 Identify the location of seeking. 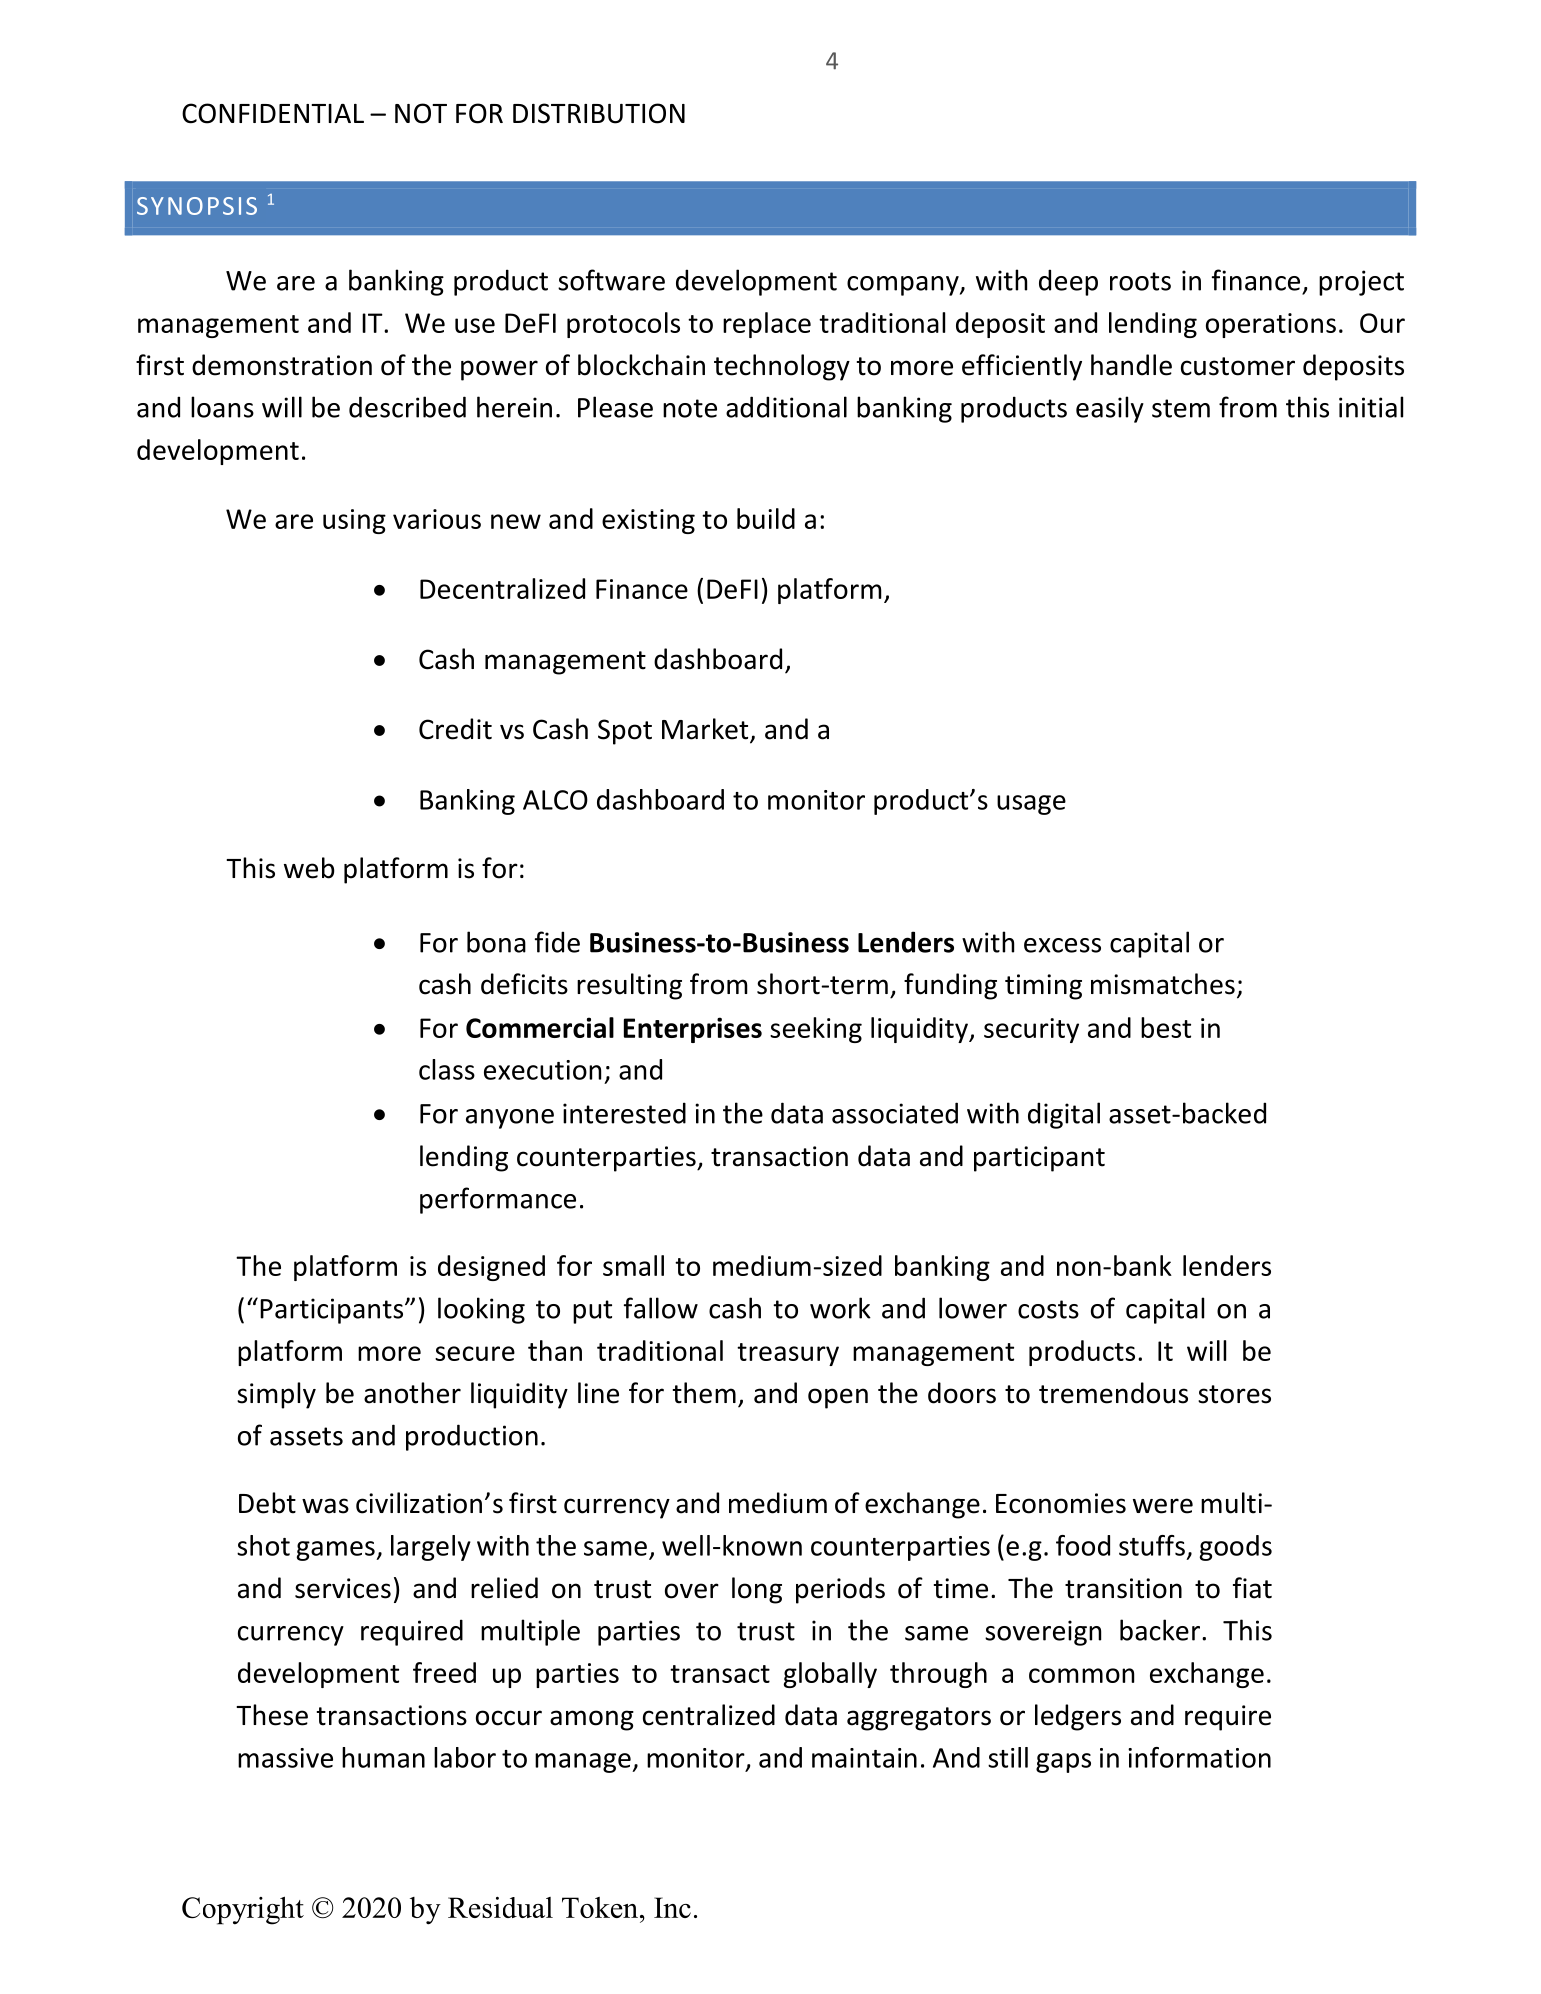
(816, 1030).
